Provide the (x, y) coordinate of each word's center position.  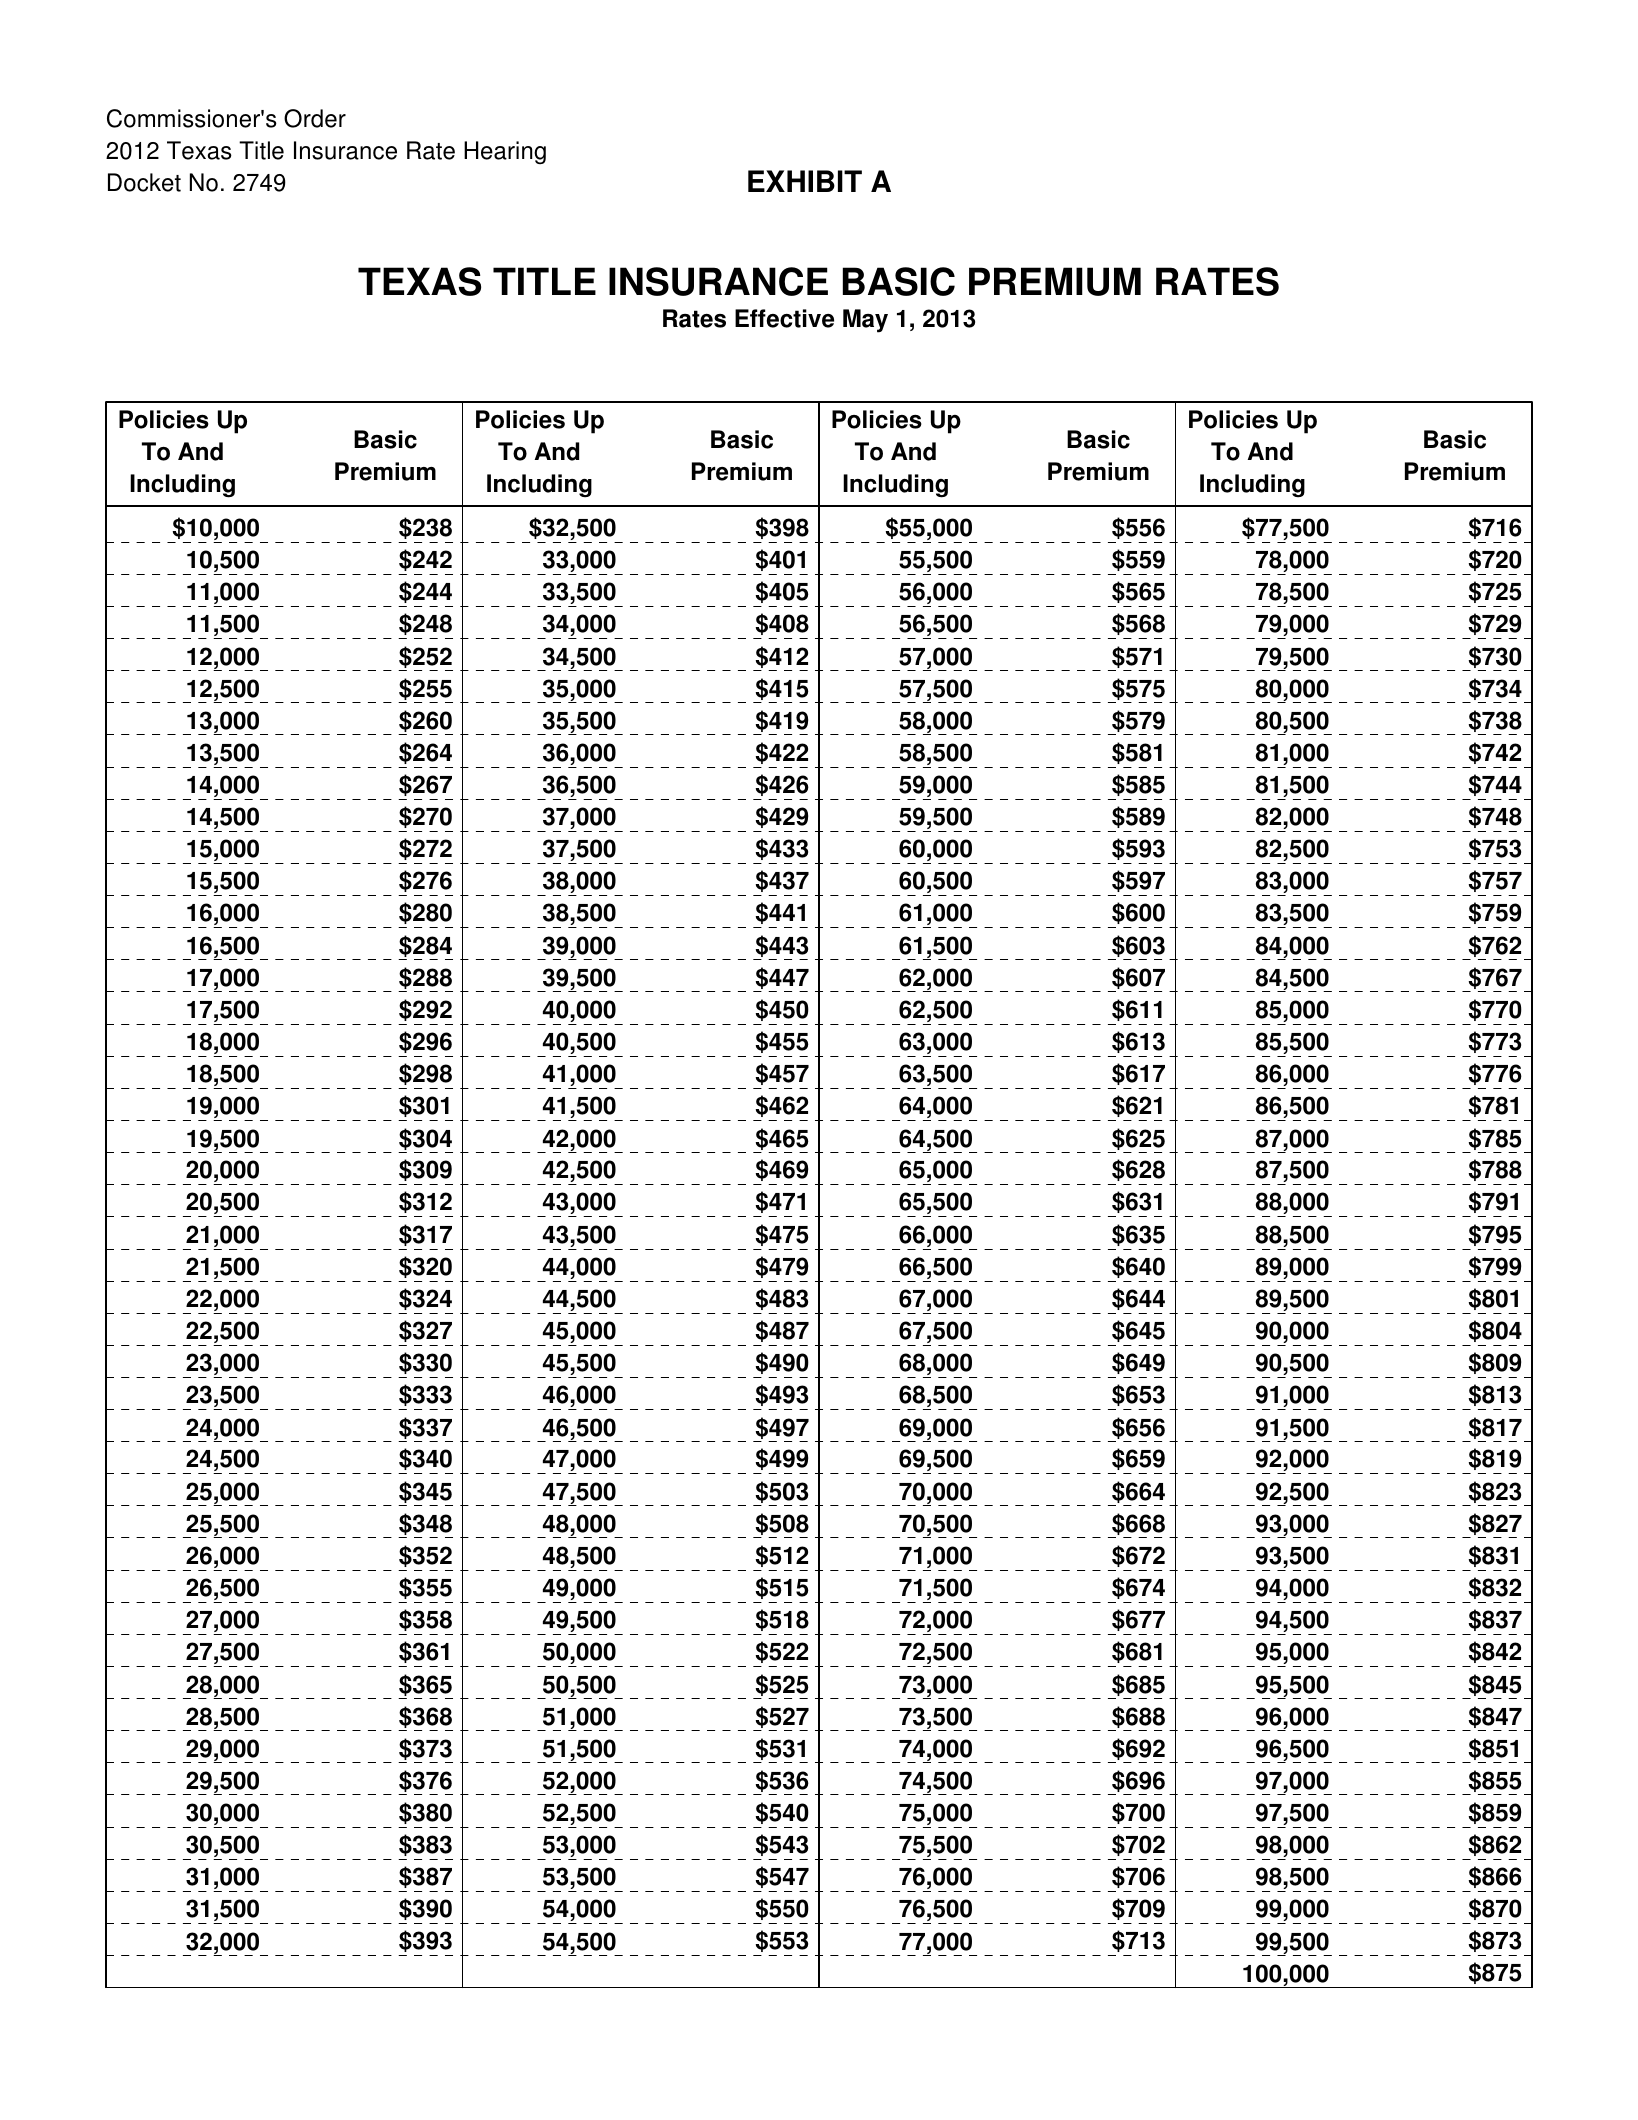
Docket (144, 182)
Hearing (505, 152)
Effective (784, 318)
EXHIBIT (805, 181)
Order (315, 118)
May (865, 321)
